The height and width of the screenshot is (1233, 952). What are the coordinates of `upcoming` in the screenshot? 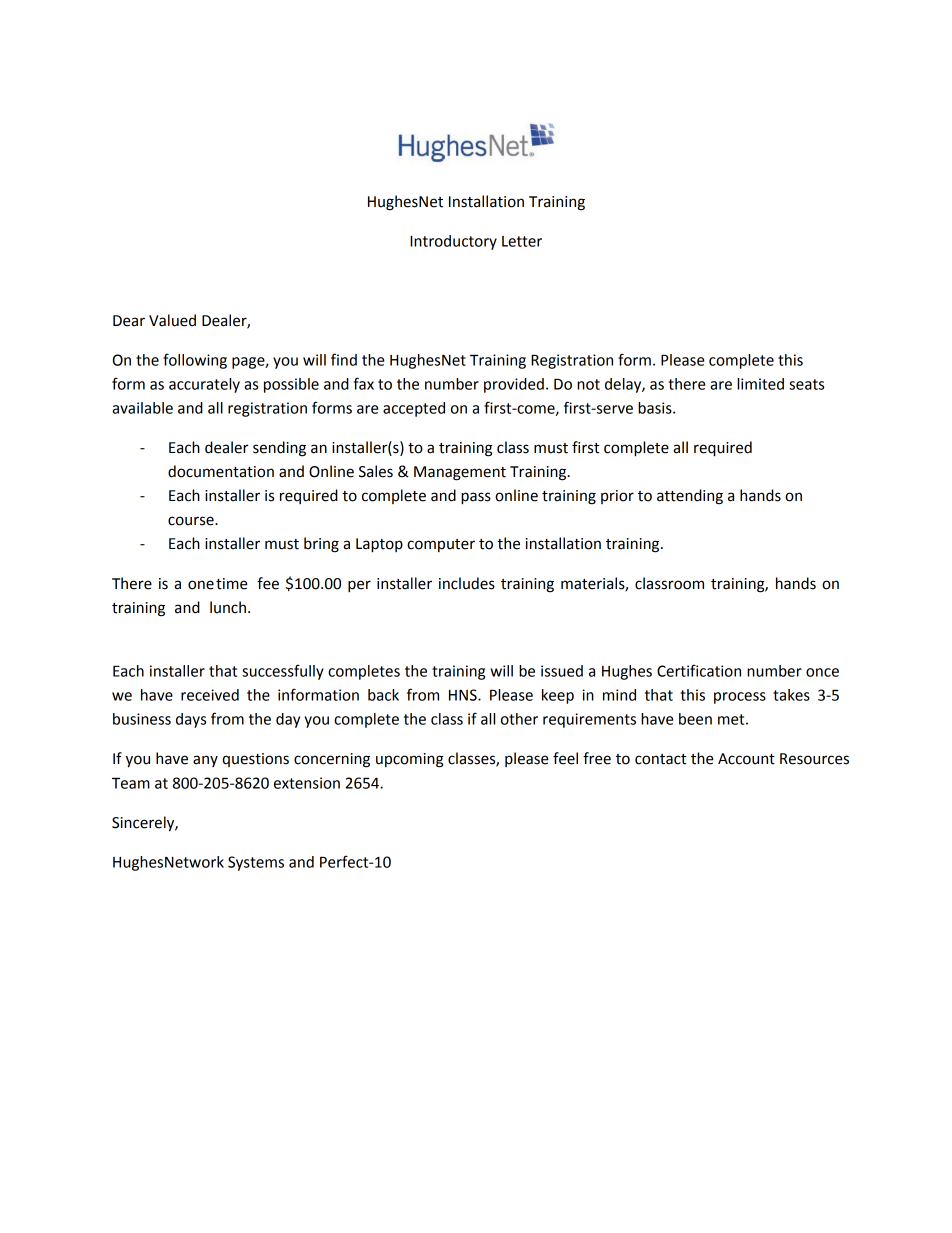 It's located at (410, 760).
